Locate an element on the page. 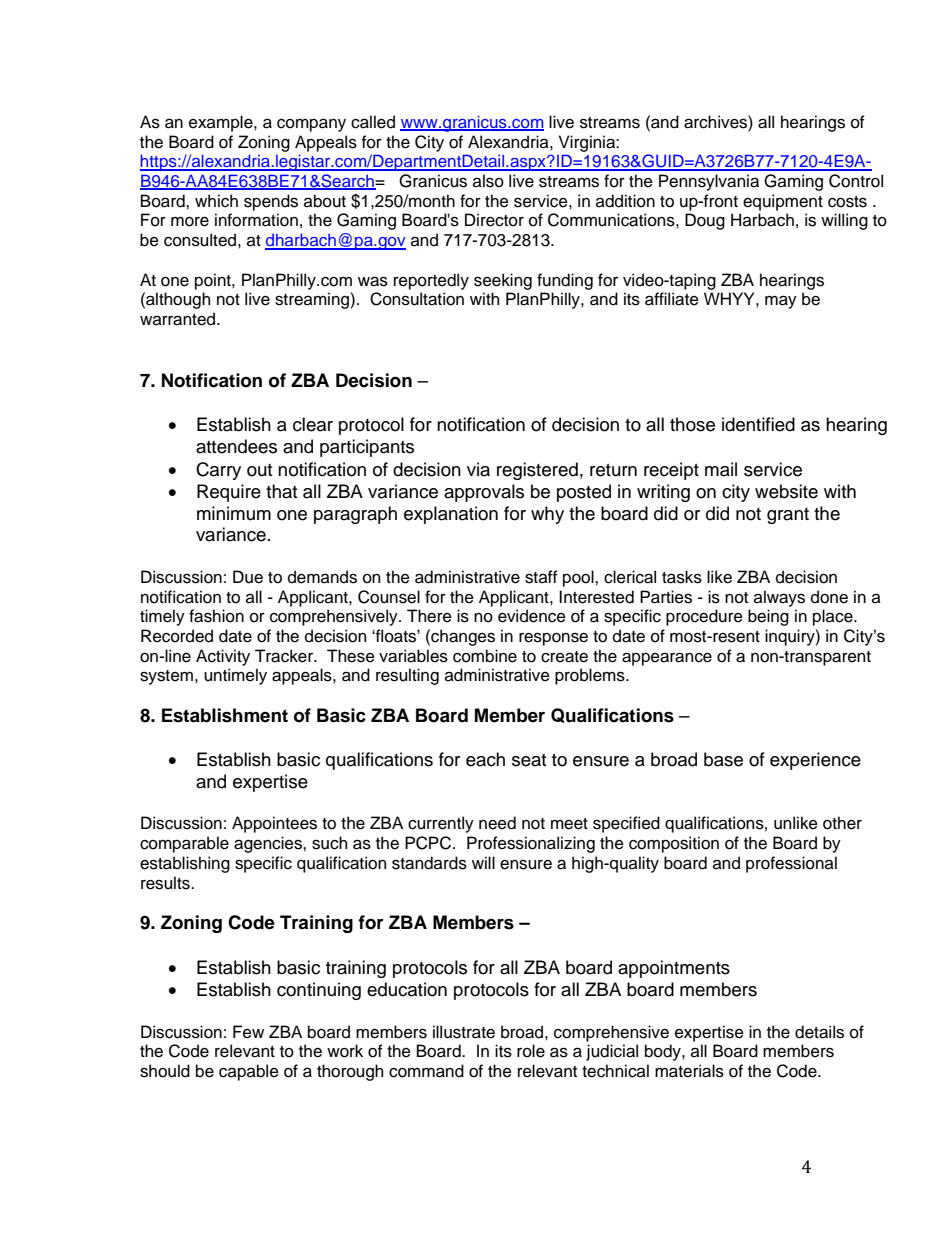  equipment is located at coordinates (783, 202).
